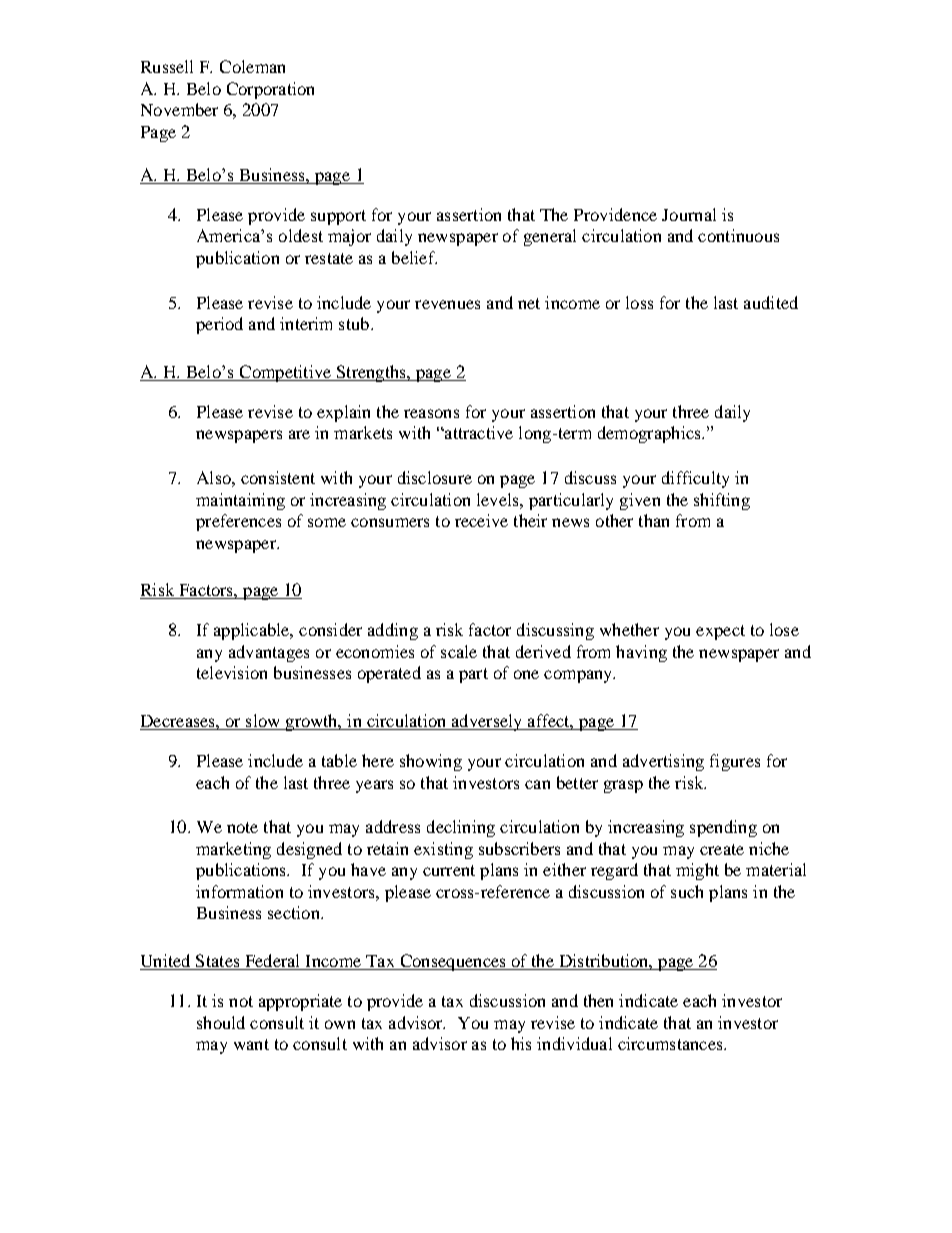 This screenshot has width=952, height=1233. Describe the element at coordinates (738, 235) in the screenshot. I see `continuous` at that location.
